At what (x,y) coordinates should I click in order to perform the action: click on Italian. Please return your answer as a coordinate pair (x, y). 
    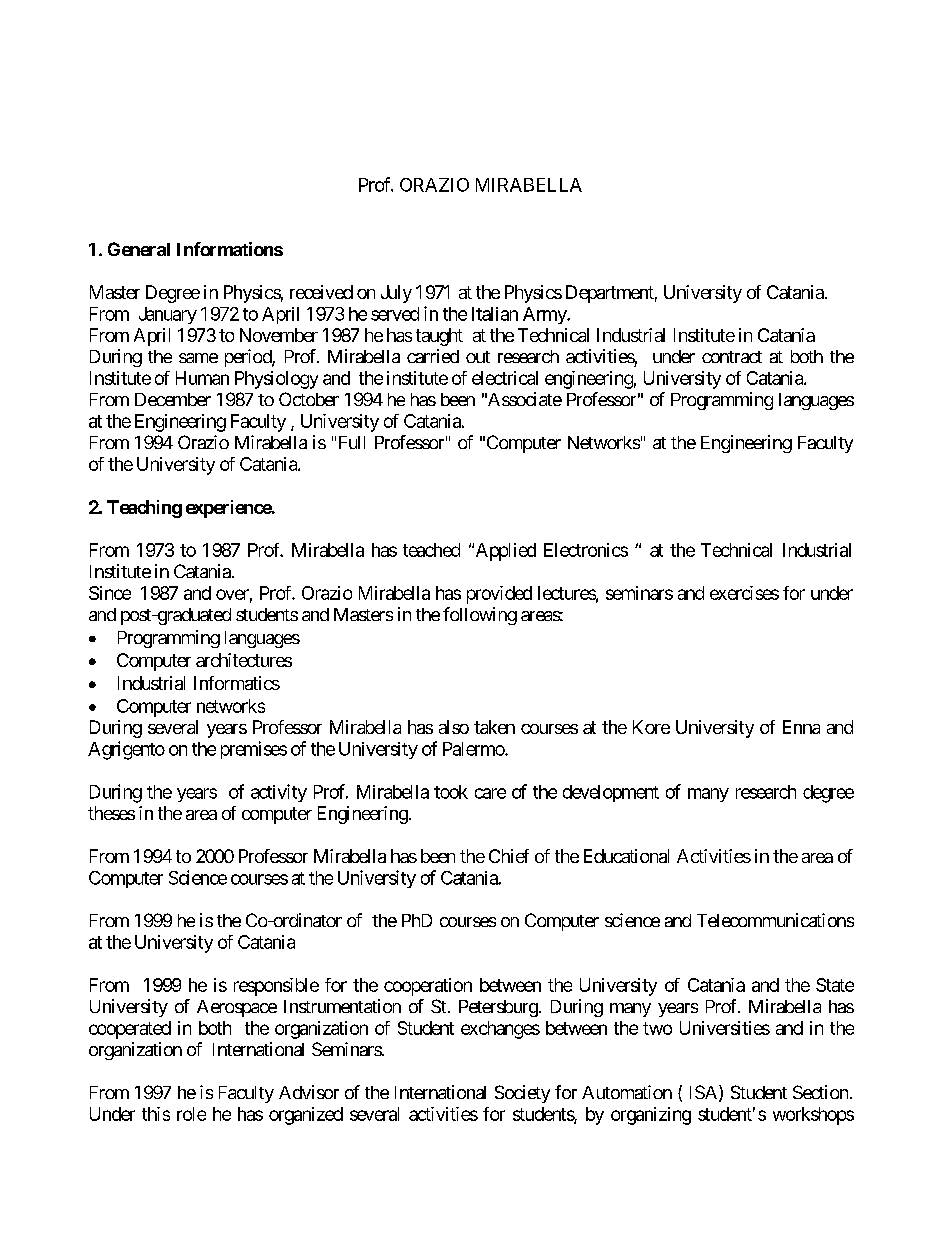
    Looking at the image, I should click on (495, 314).
